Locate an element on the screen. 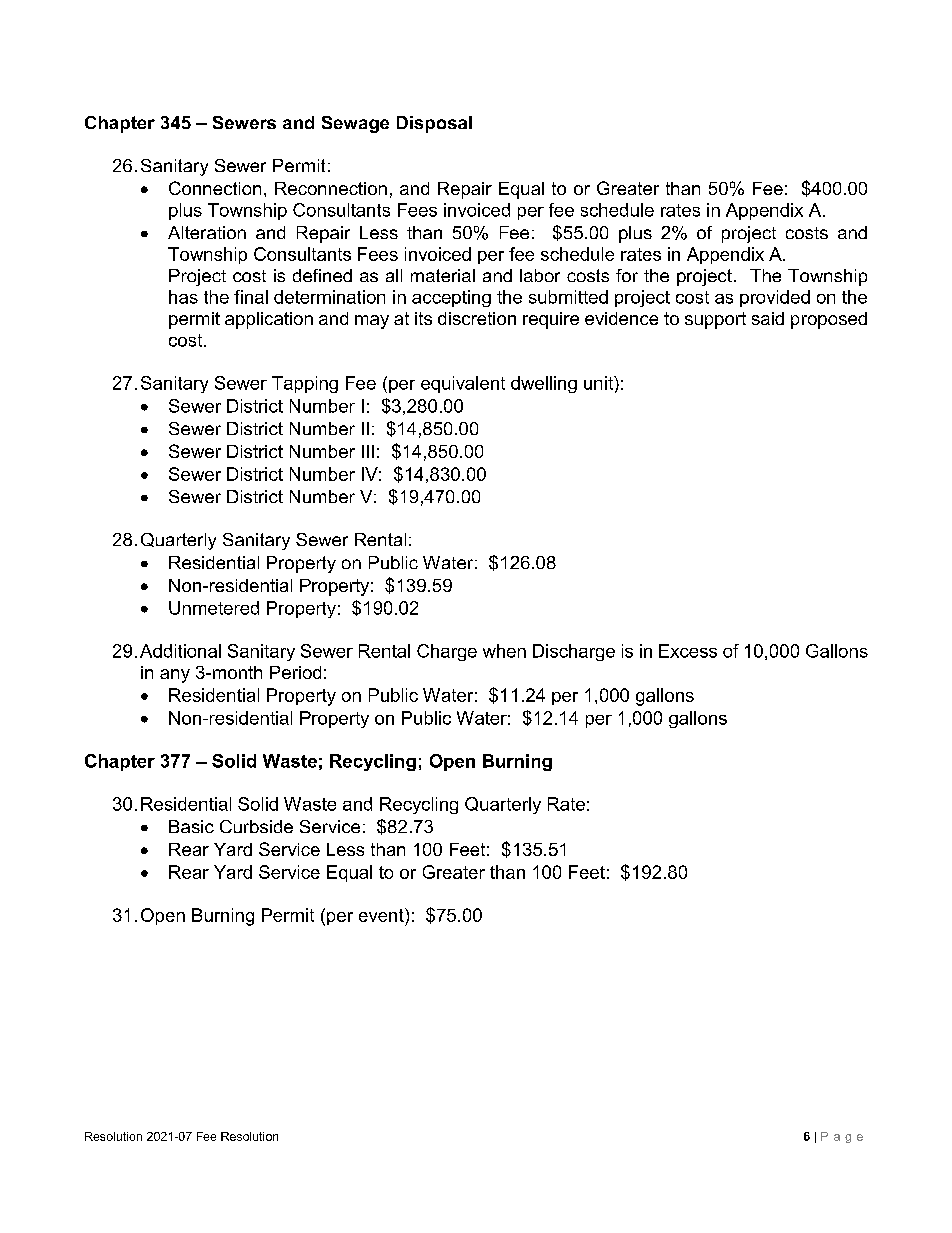  Curbside is located at coordinates (256, 826).
